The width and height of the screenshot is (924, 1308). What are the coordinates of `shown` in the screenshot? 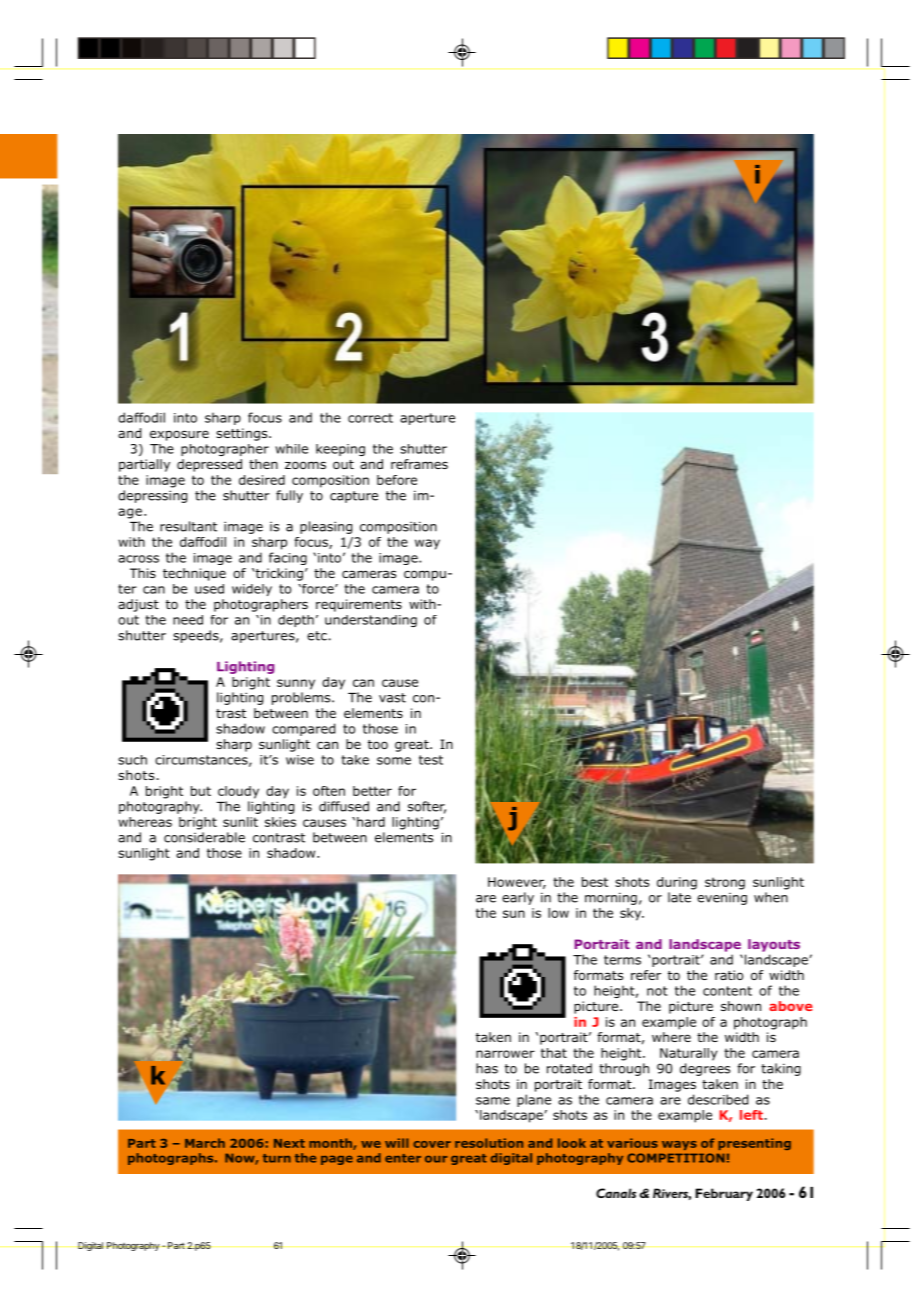 It's located at (741, 1006).
